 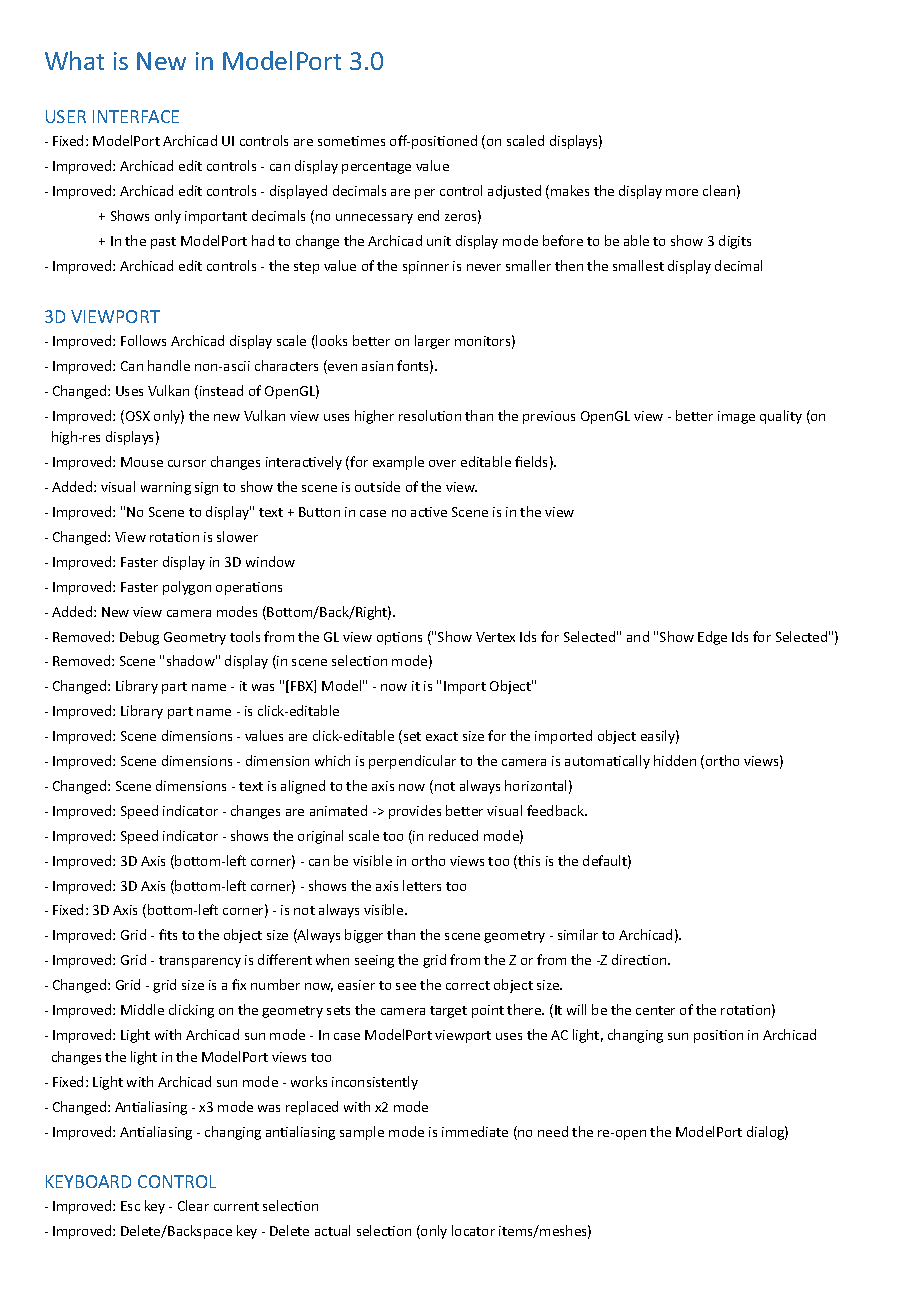 I want to click on Vertex, so click(x=495, y=637).
